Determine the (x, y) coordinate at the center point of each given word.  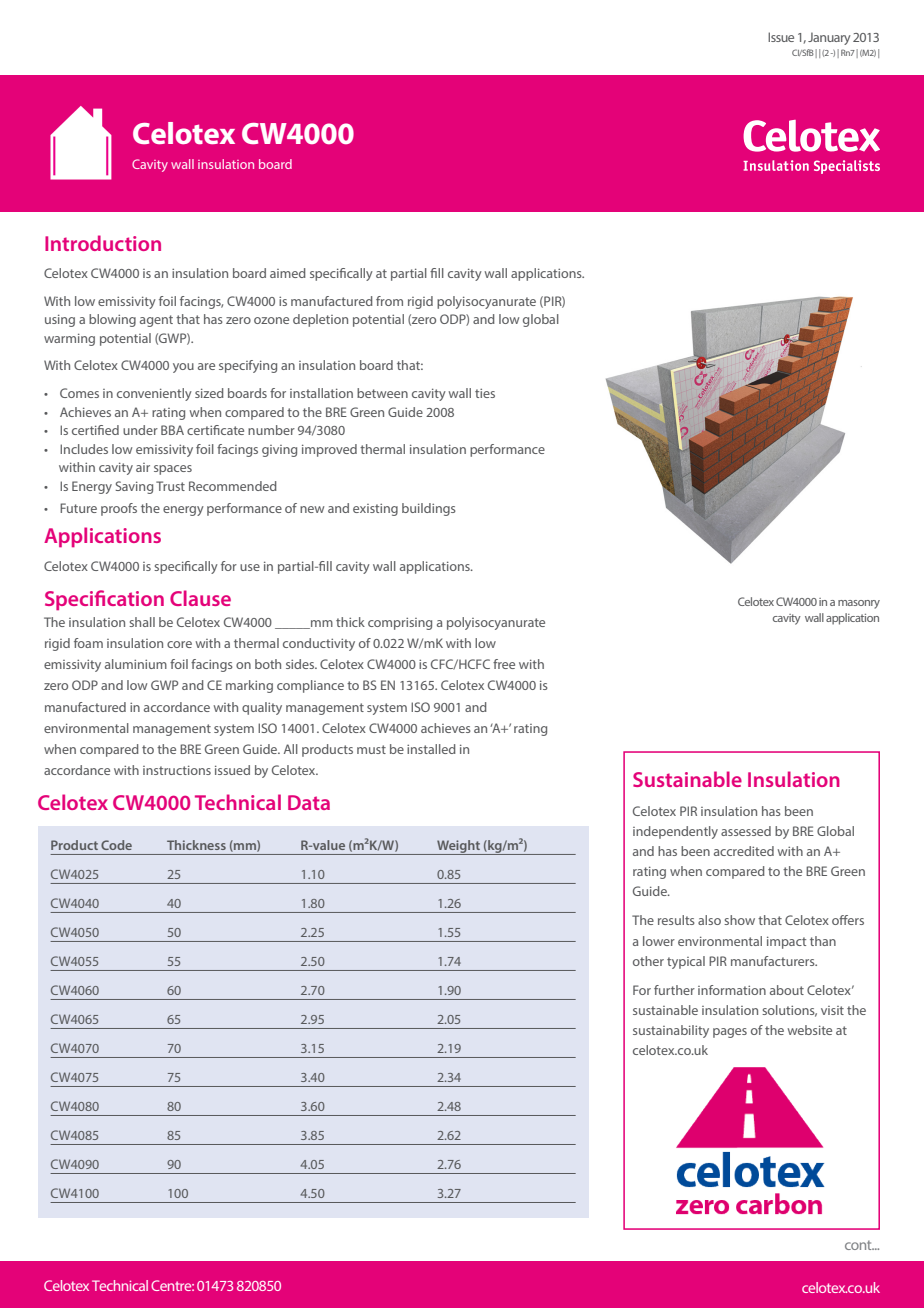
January (829, 38)
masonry (859, 604)
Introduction (103, 243)
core (179, 644)
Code (116, 845)
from (389, 301)
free (504, 664)
